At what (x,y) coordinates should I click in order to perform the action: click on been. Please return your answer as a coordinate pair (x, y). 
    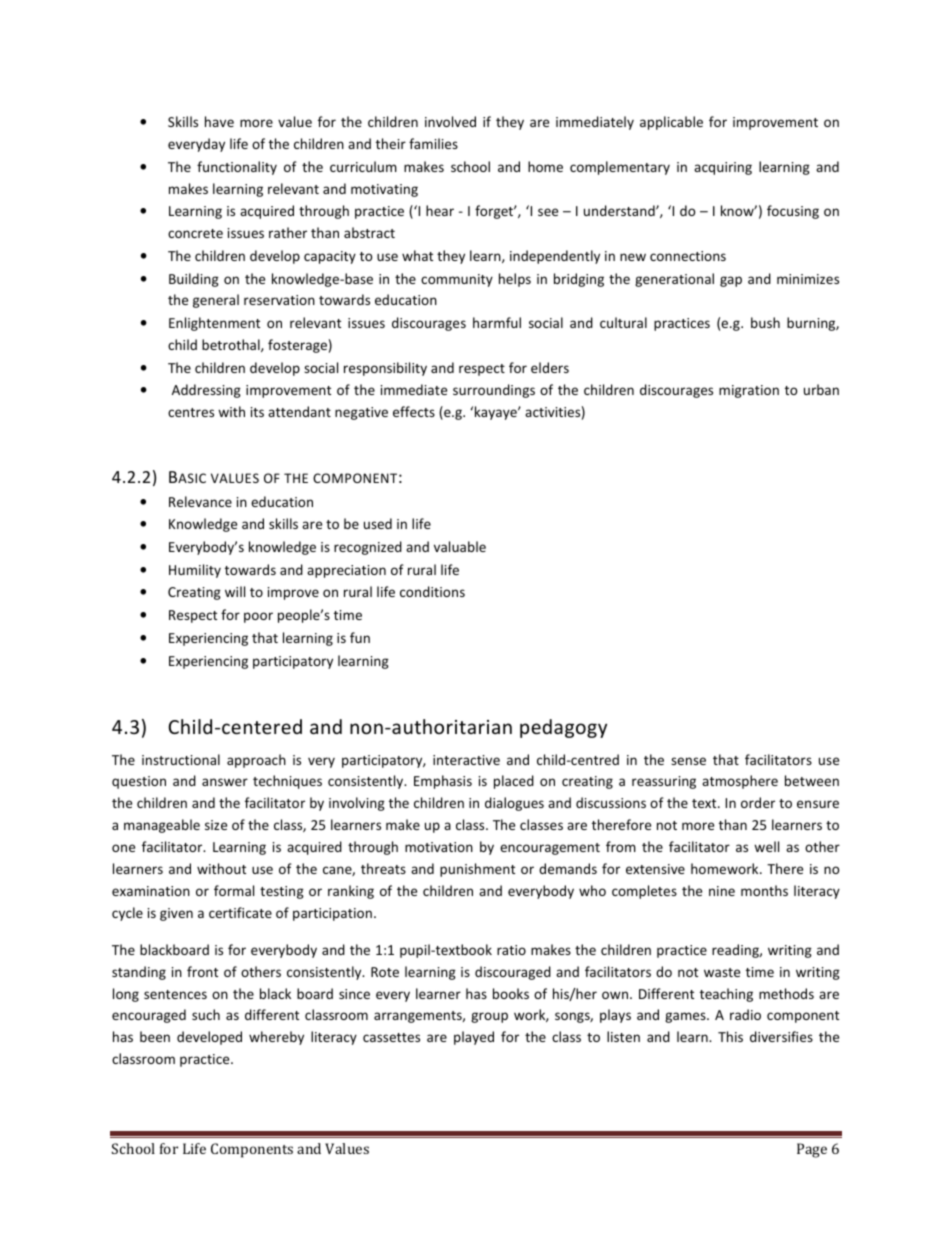
    Looking at the image, I should click on (155, 1036).
